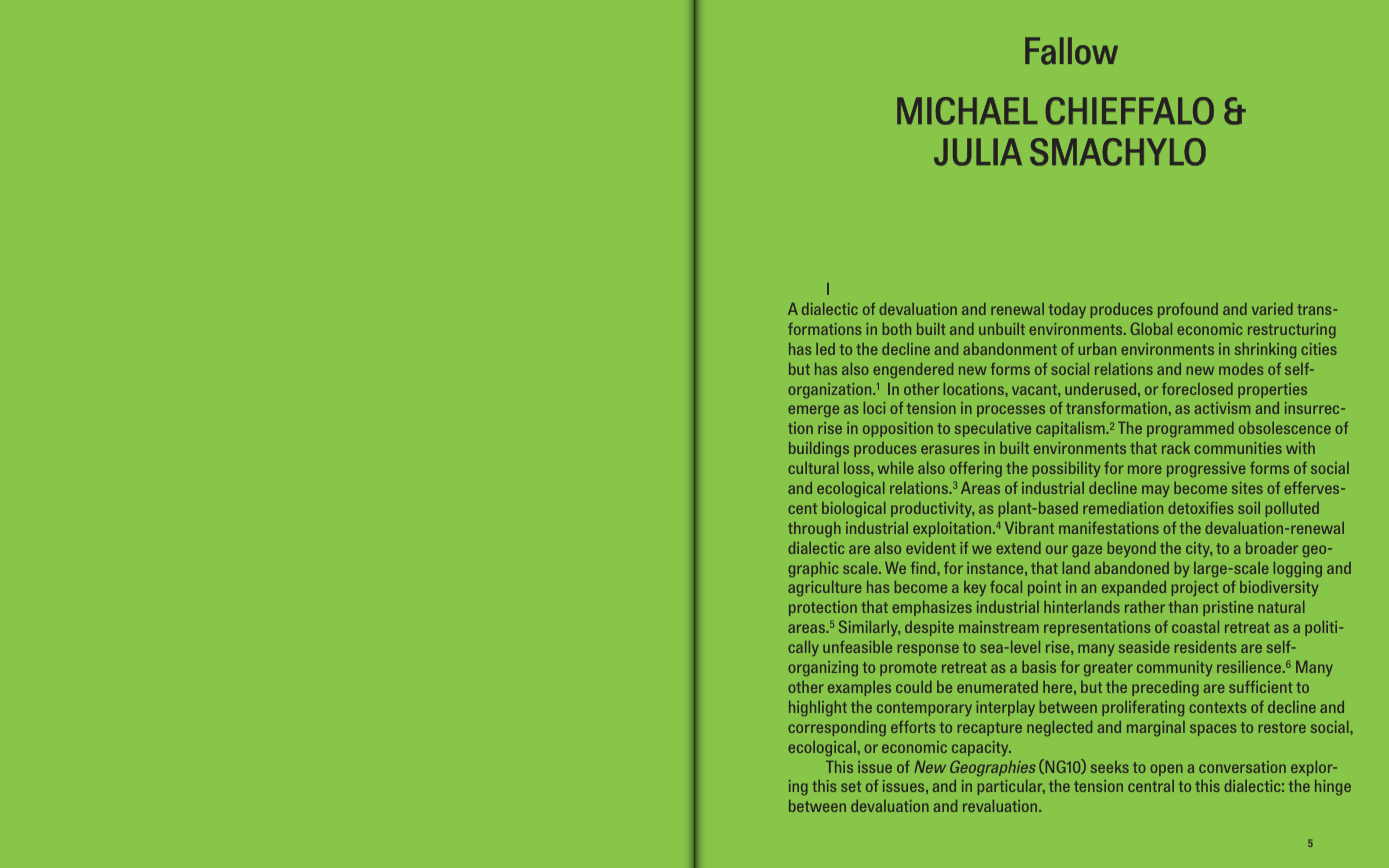  I want to click on broader, so click(1272, 548).
